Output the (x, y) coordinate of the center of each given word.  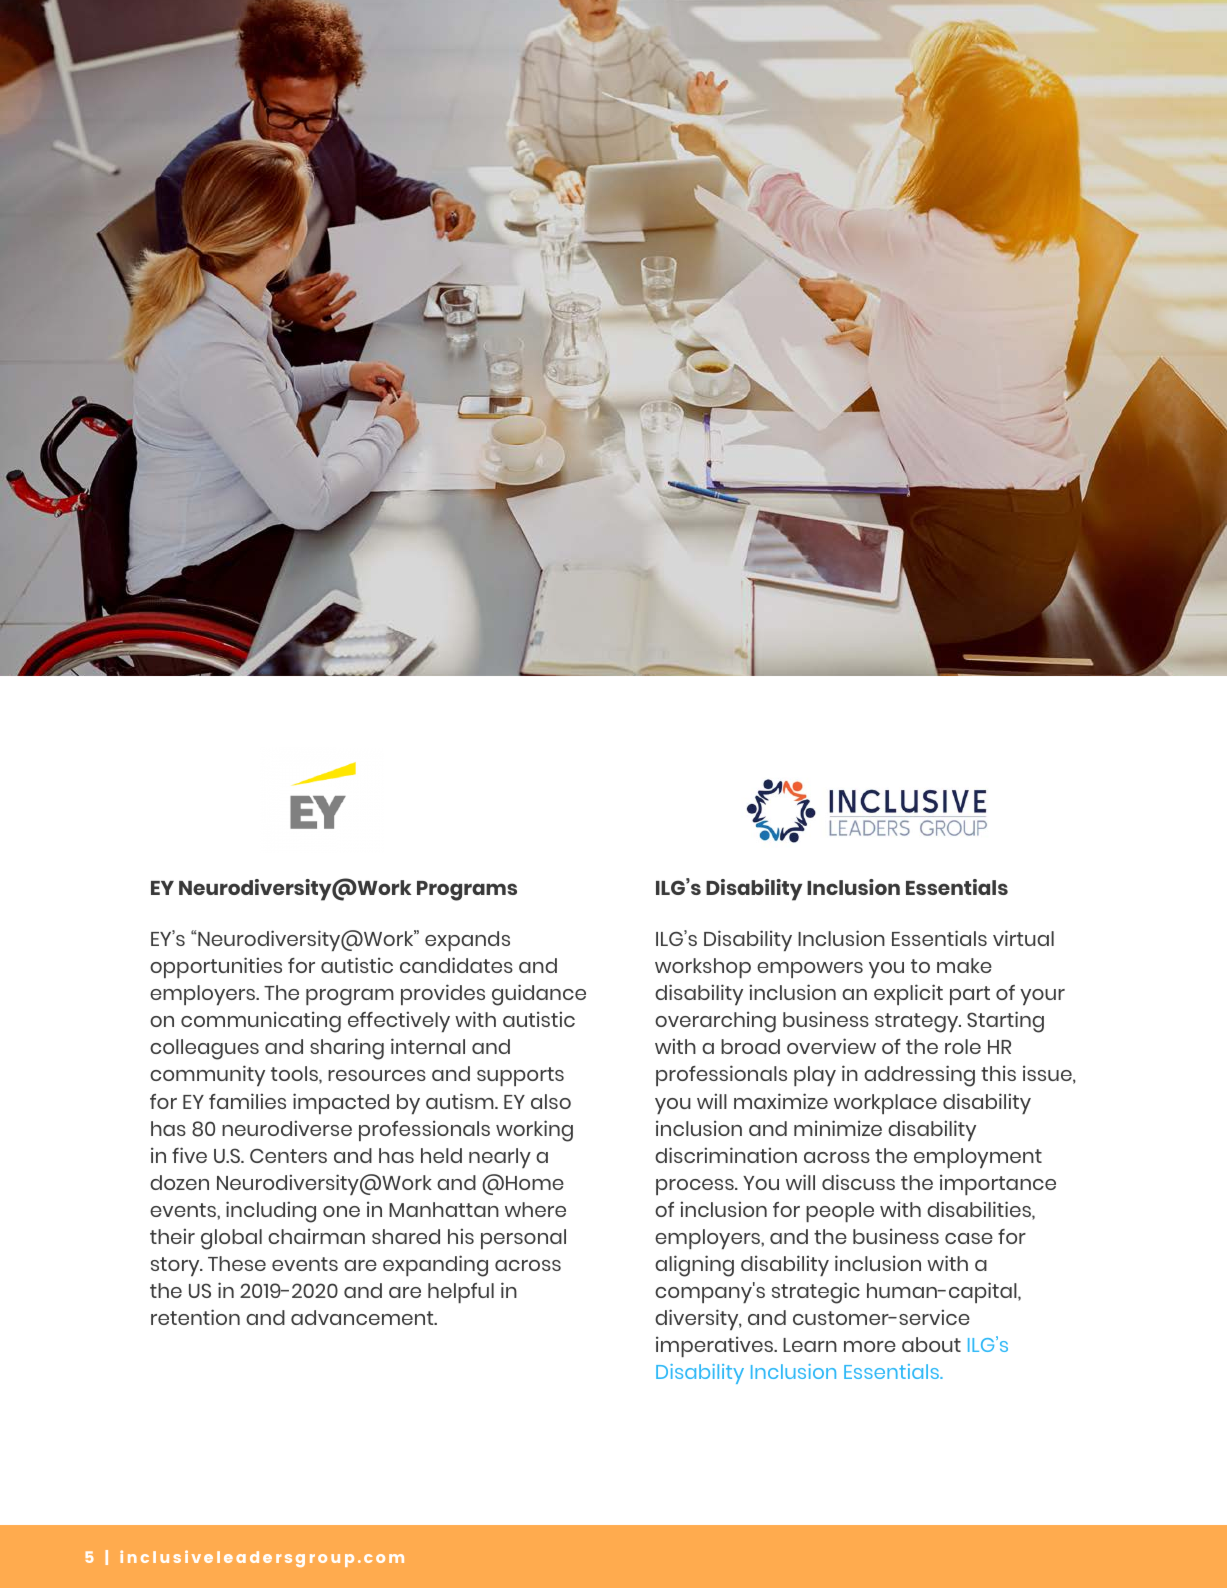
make (964, 965)
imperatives (716, 1346)
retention (195, 1317)
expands (467, 941)
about (931, 1344)
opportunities (216, 967)
